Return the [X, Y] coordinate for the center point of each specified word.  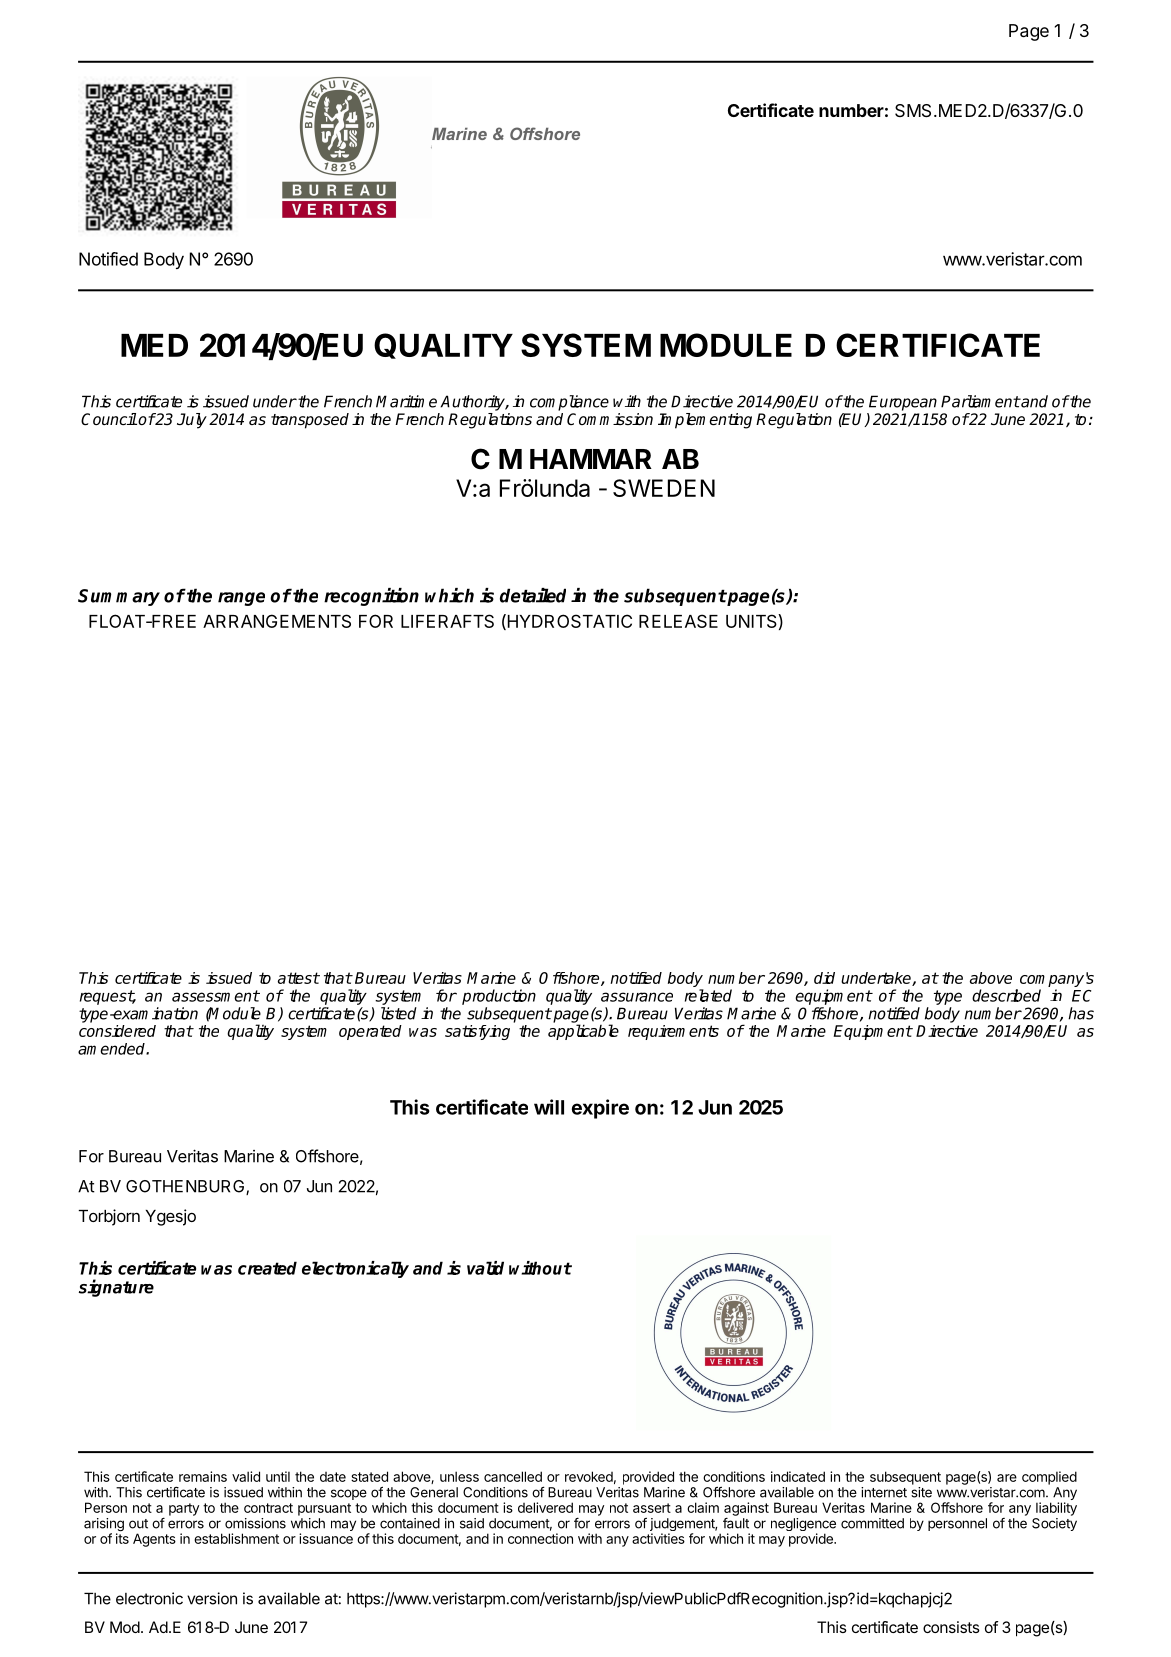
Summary [119, 597]
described [1006, 995]
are [1007, 1478]
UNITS [752, 621]
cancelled [513, 1476]
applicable [583, 1032]
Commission [610, 419]
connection [540, 1538]
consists [951, 1627]
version [212, 1598]
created [267, 1268]
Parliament [980, 401]
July [192, 421]
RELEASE [678, 621]
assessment [216, 996]
